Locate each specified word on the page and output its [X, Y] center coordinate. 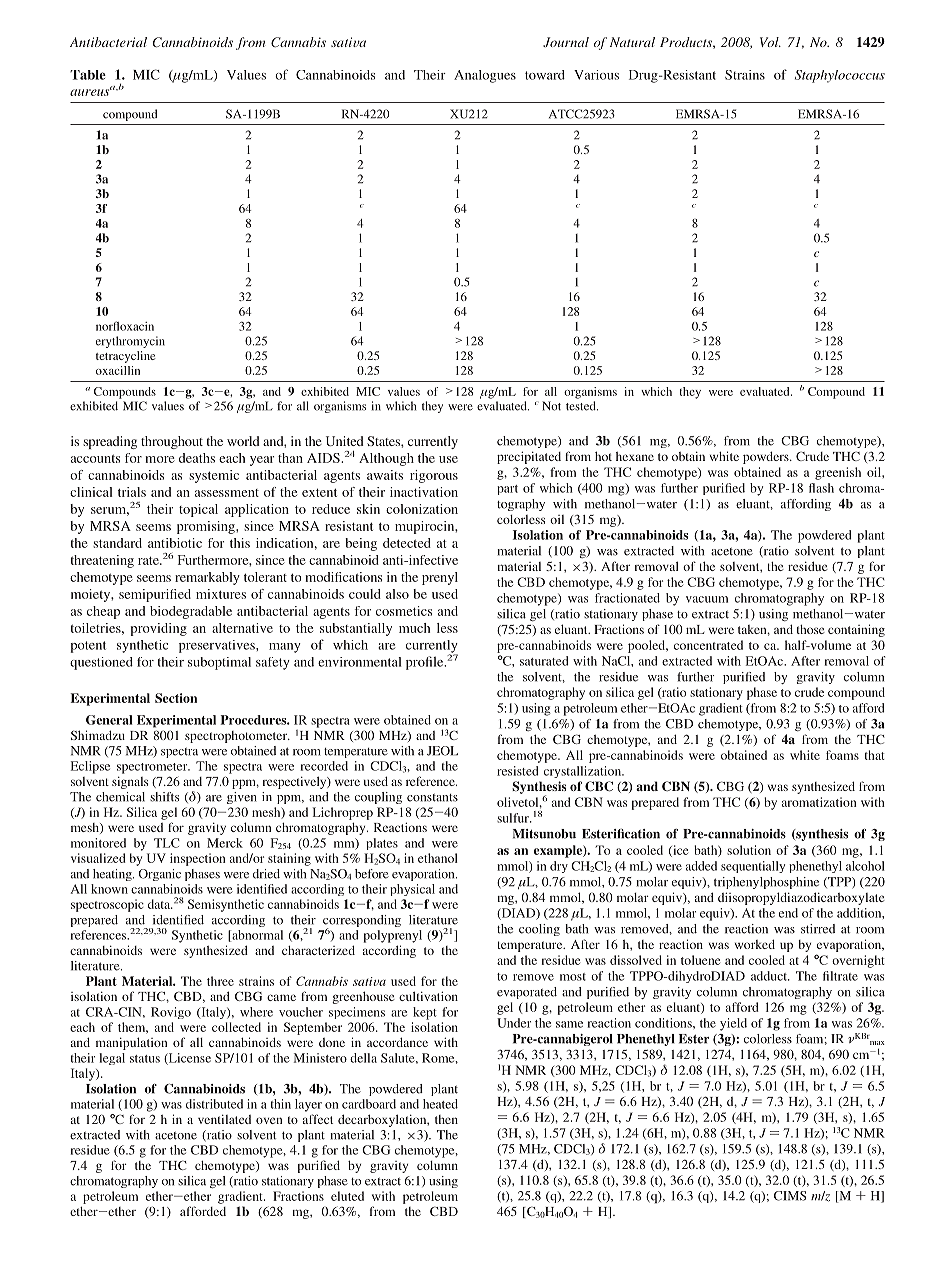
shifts [164, 797]
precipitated [529, 457]
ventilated [224, 1119]
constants [432, 798]
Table [88, 75]
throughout [172, 442]
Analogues [485, 76]
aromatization [819, 802]
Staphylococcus [840, 76]
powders [767, 457]
